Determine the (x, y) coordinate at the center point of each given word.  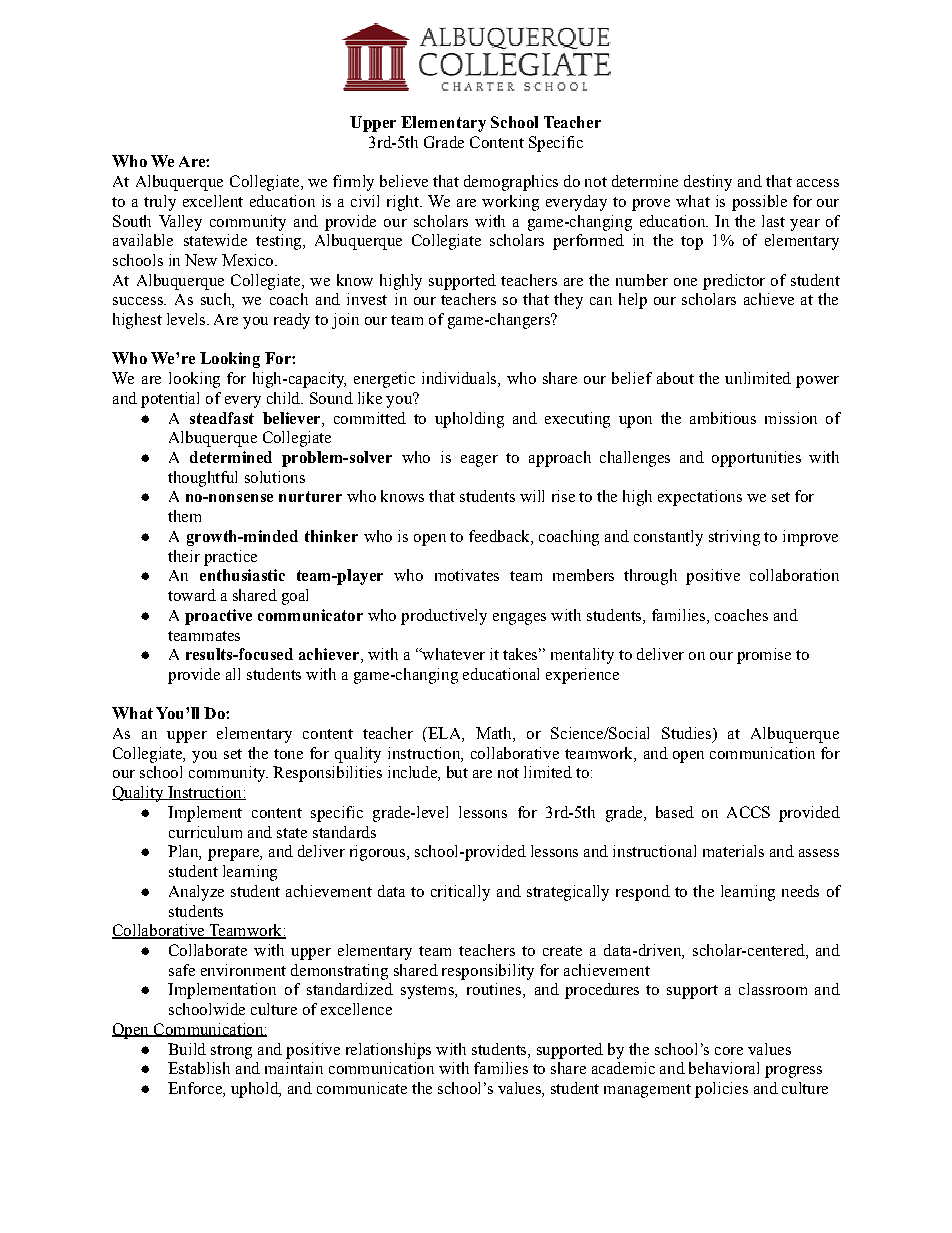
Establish (199, 1068)
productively (444, 617)
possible (759, 203)
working (510, 203)
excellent (213, 201)
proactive (218, 617)
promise (764, 656)
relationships (388, 1051)
